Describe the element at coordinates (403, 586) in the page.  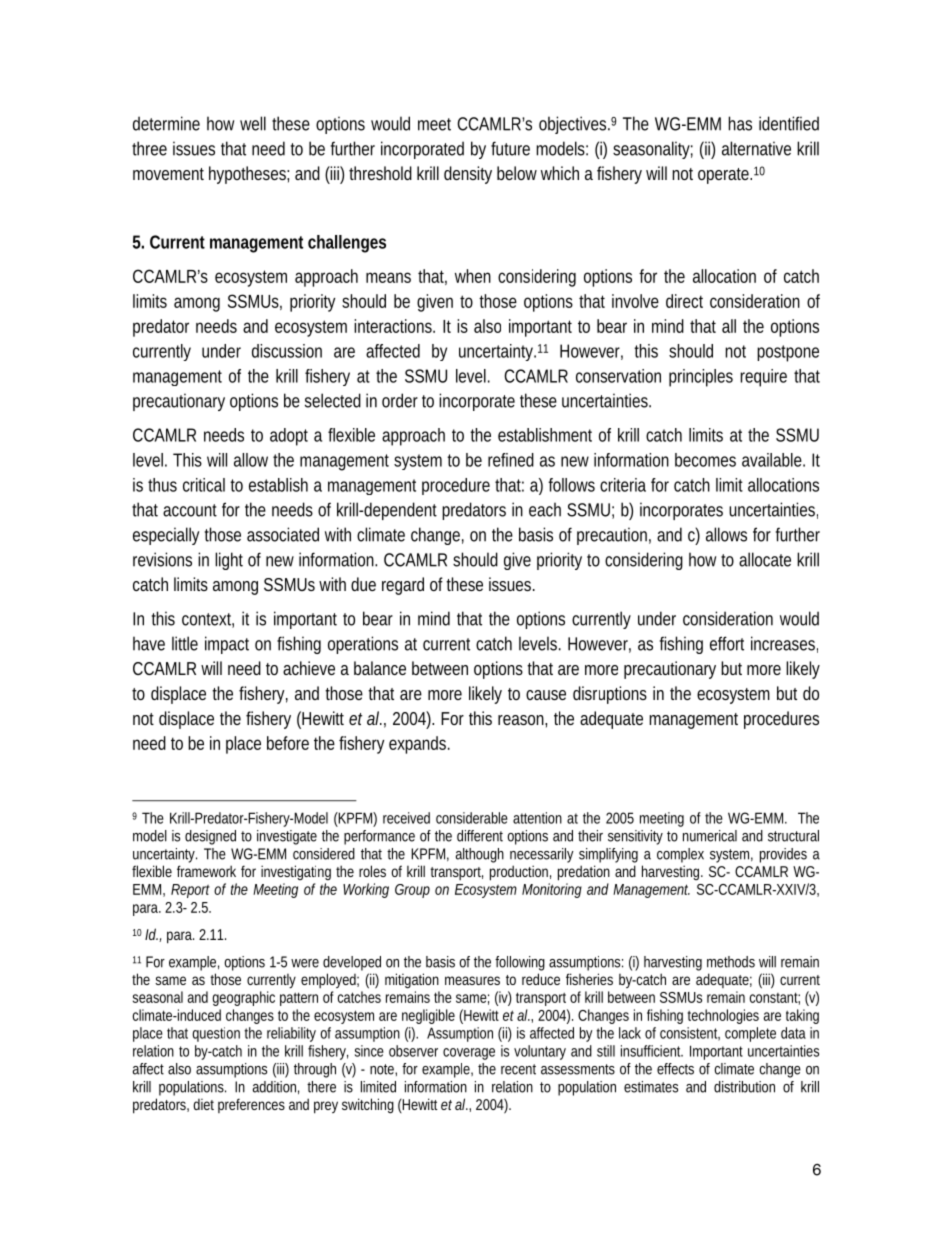
I see `regard` at that location.
